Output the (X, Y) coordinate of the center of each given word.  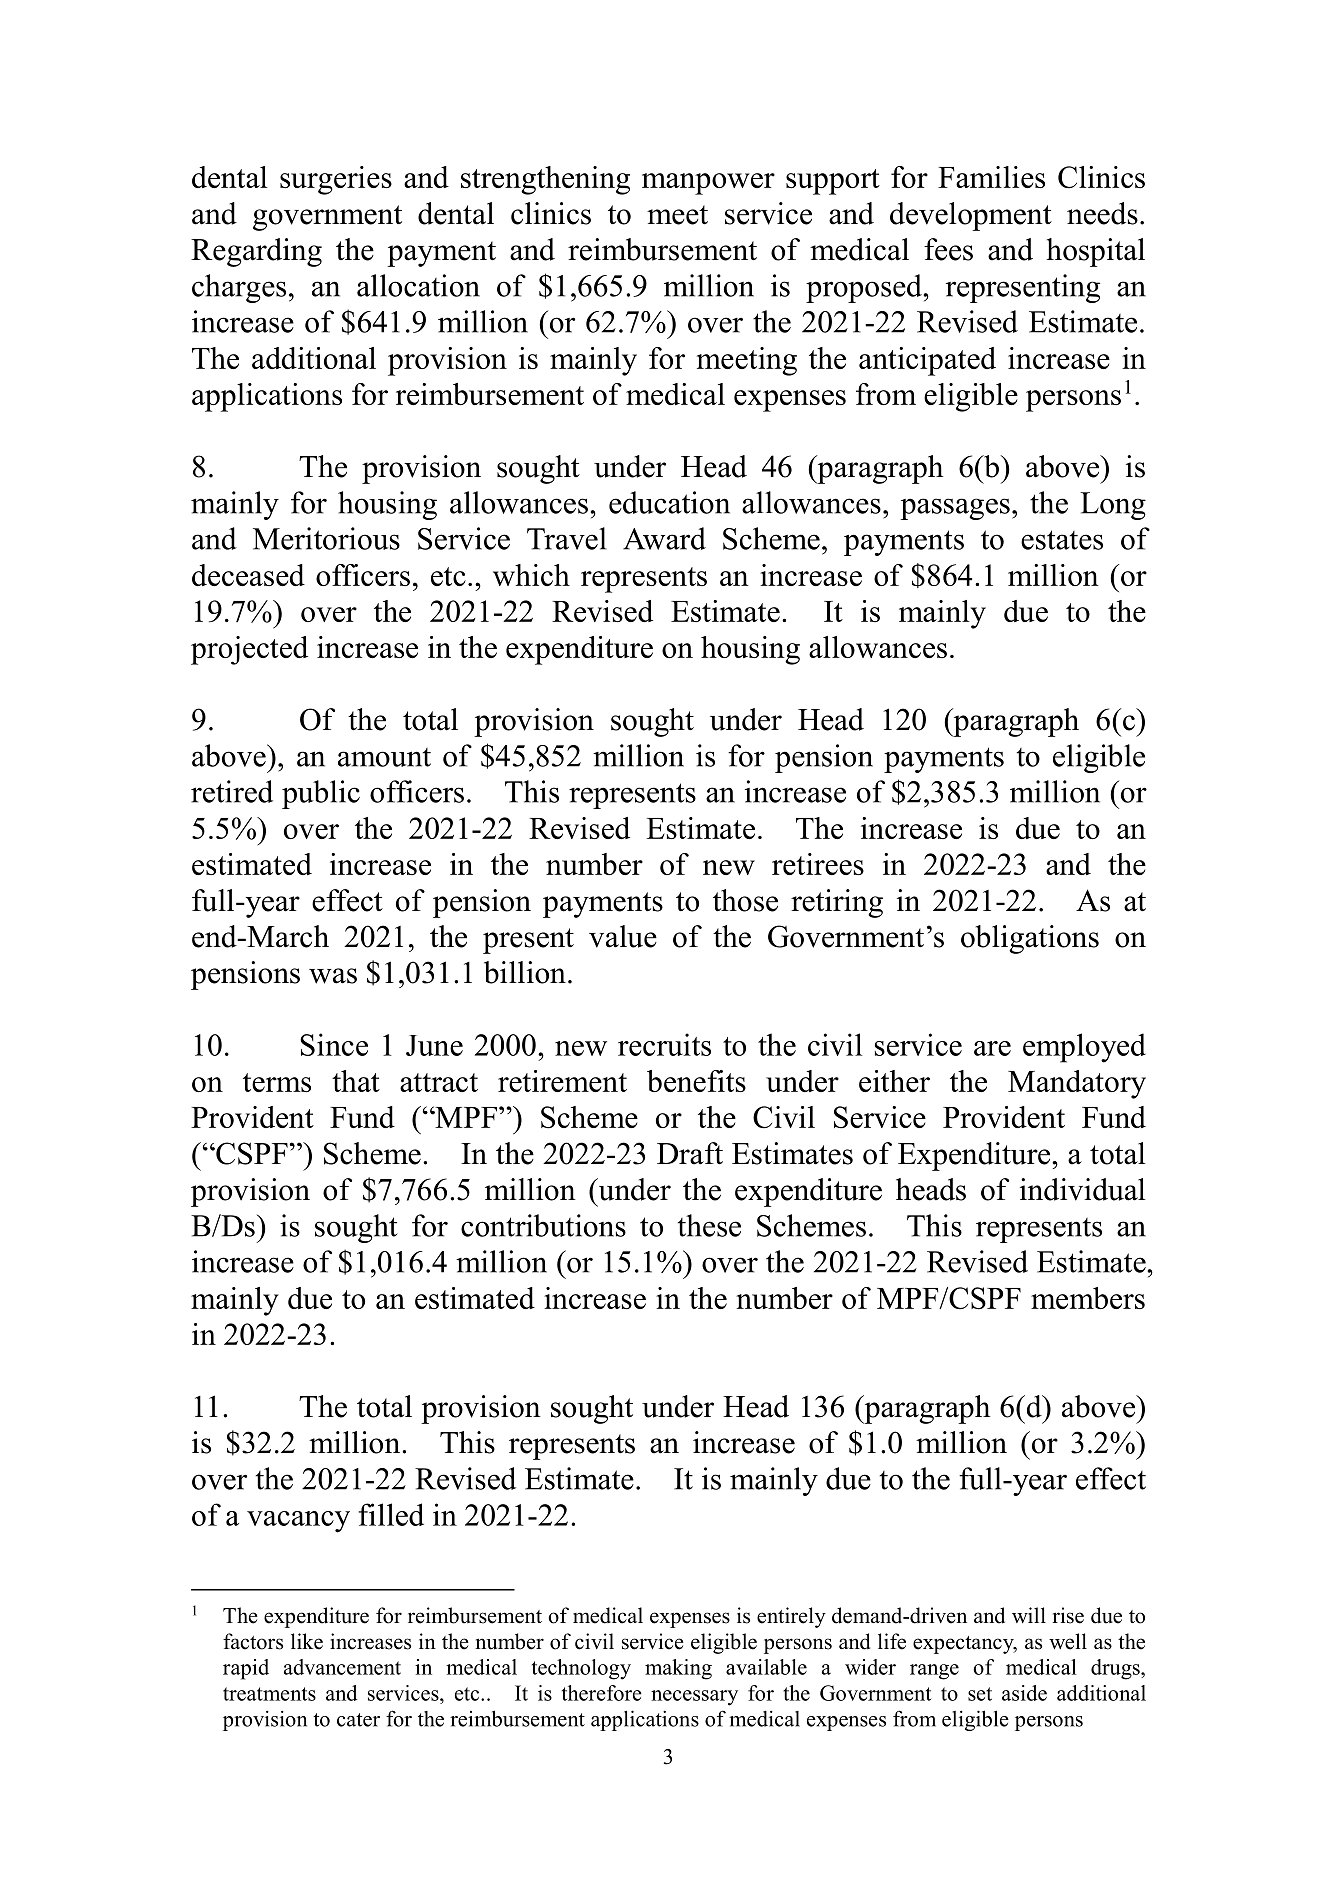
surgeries (336, 180)
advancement (342, 1667)
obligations (1030, 939)
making (678, 1669)
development (971, 216)
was (333, 976)
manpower (708, 184)
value (623, 936)
